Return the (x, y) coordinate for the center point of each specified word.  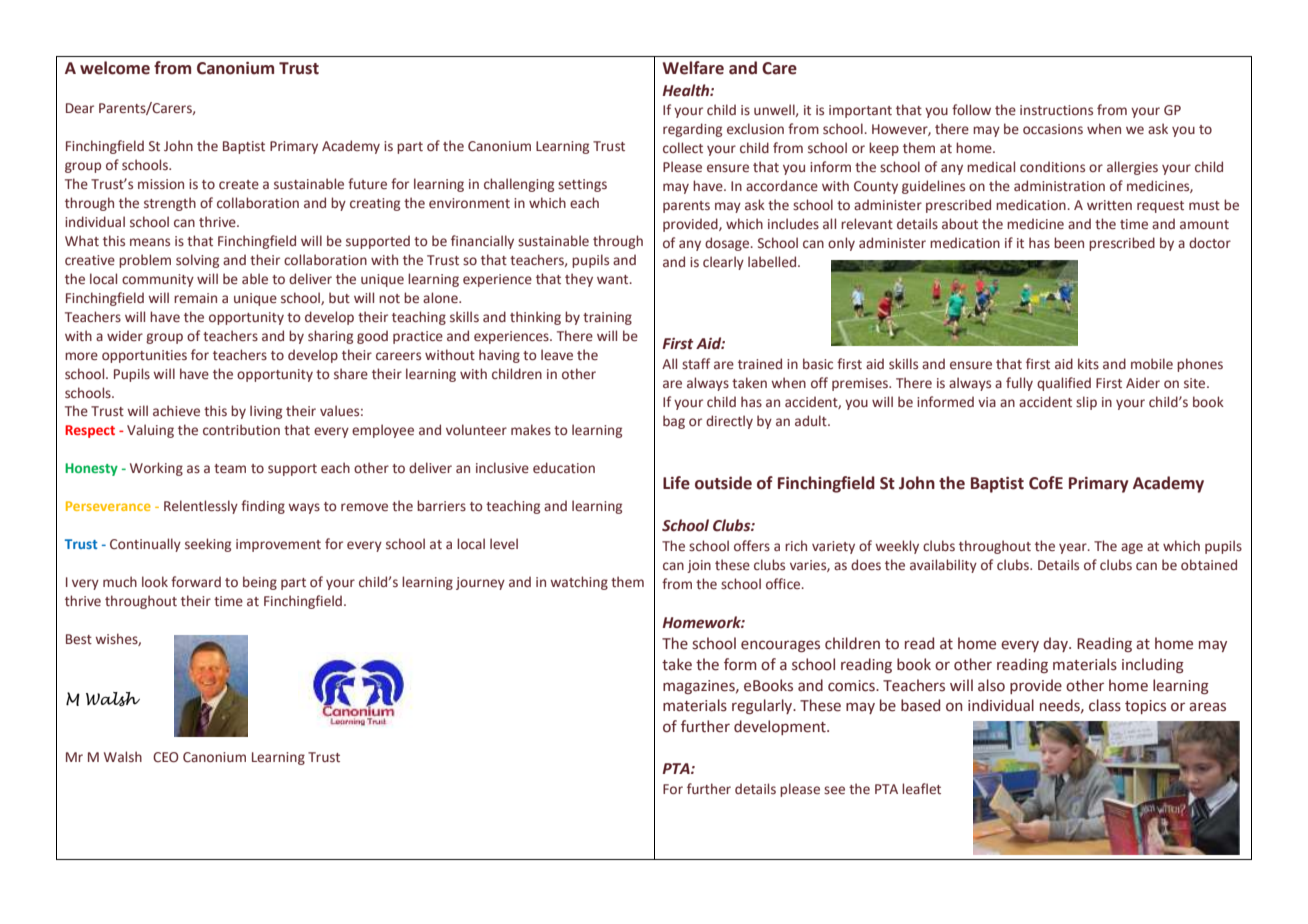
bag (674, 422)
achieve (176, 411)
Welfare (693, 68)
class (1105, 705)
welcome (115, 68)
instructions (1056, 110)
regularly (763, 706)
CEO (165, 757)
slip (1086, 403)
